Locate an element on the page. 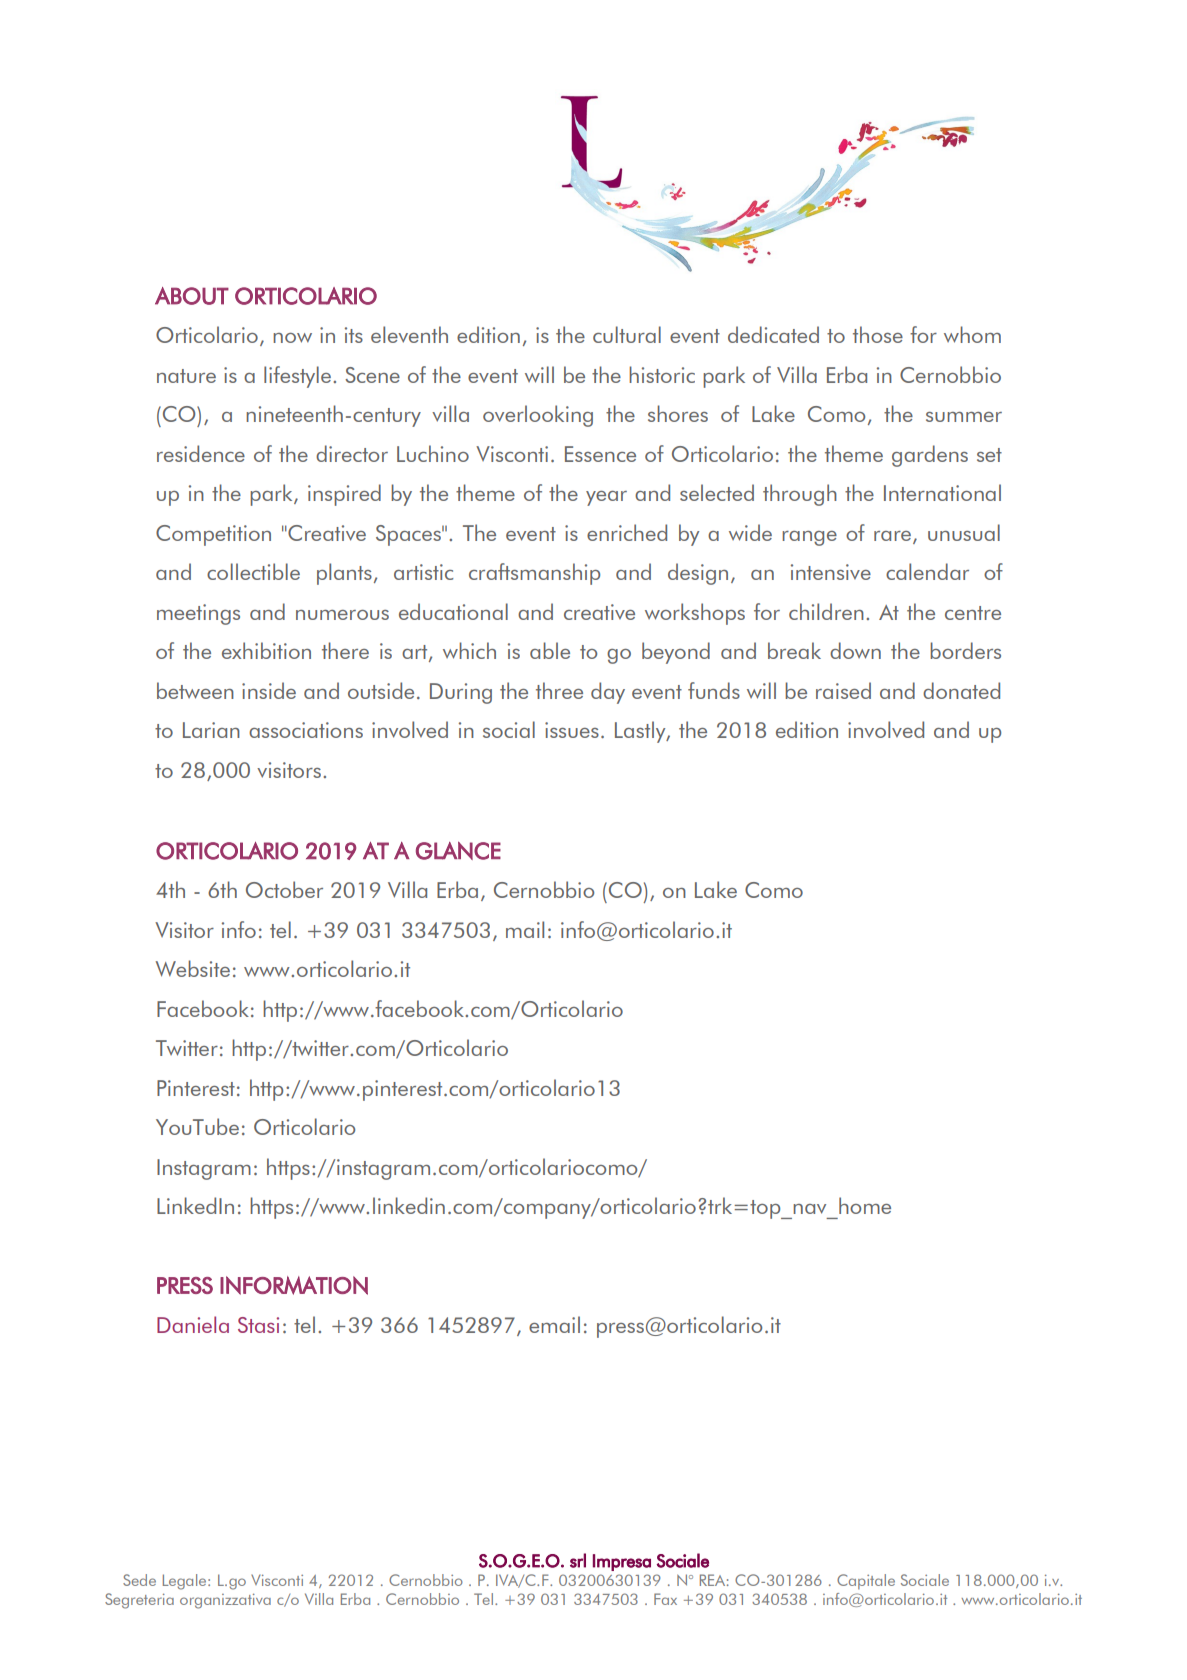 Image resolution: width=1187 pixels, height=1680 pixels. able is located at coordinates (550, 650).
